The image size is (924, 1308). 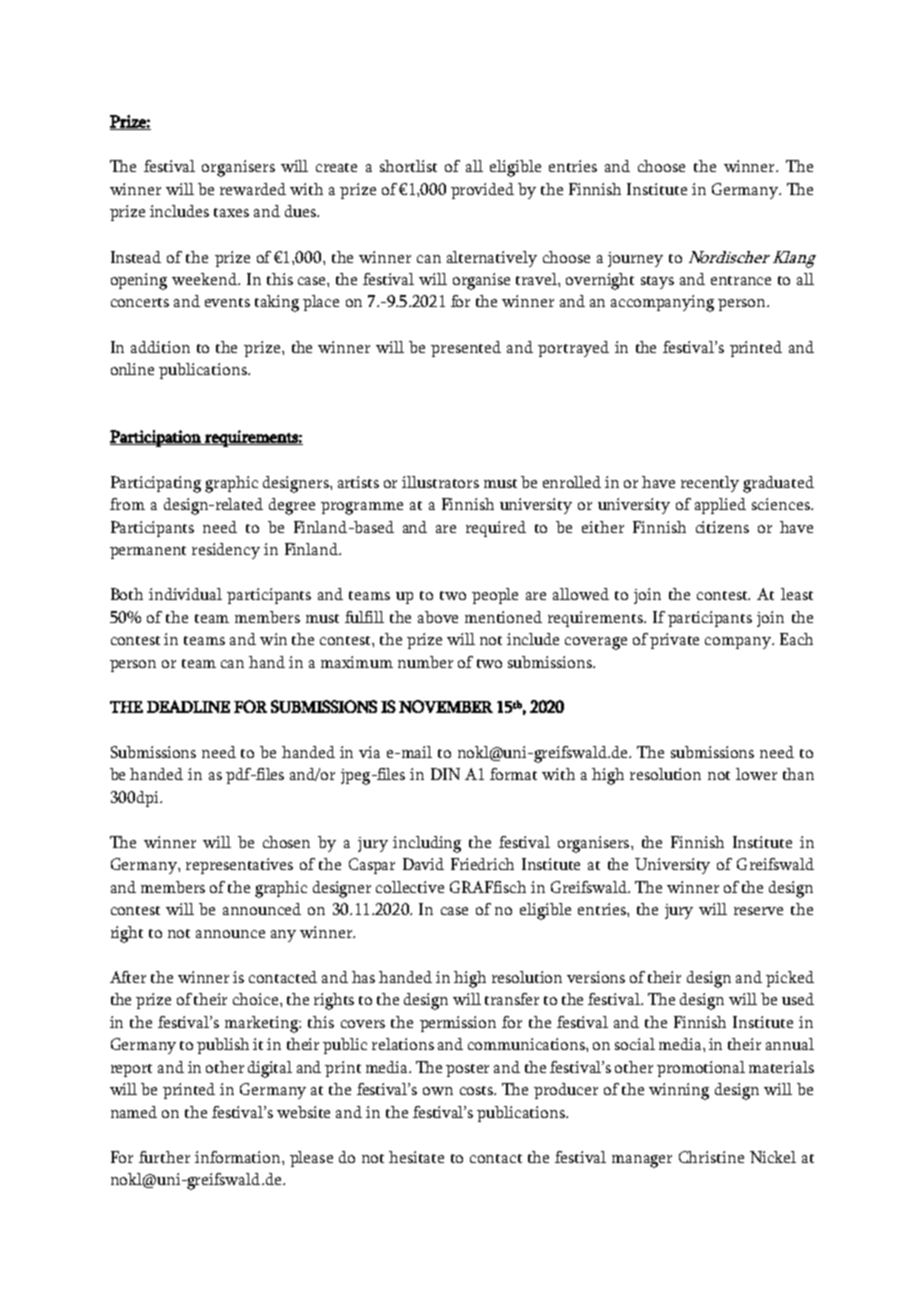 What do you see at coordinates (239, 866) in the image?
I see `representatives` at bounding box center [239, 866].
